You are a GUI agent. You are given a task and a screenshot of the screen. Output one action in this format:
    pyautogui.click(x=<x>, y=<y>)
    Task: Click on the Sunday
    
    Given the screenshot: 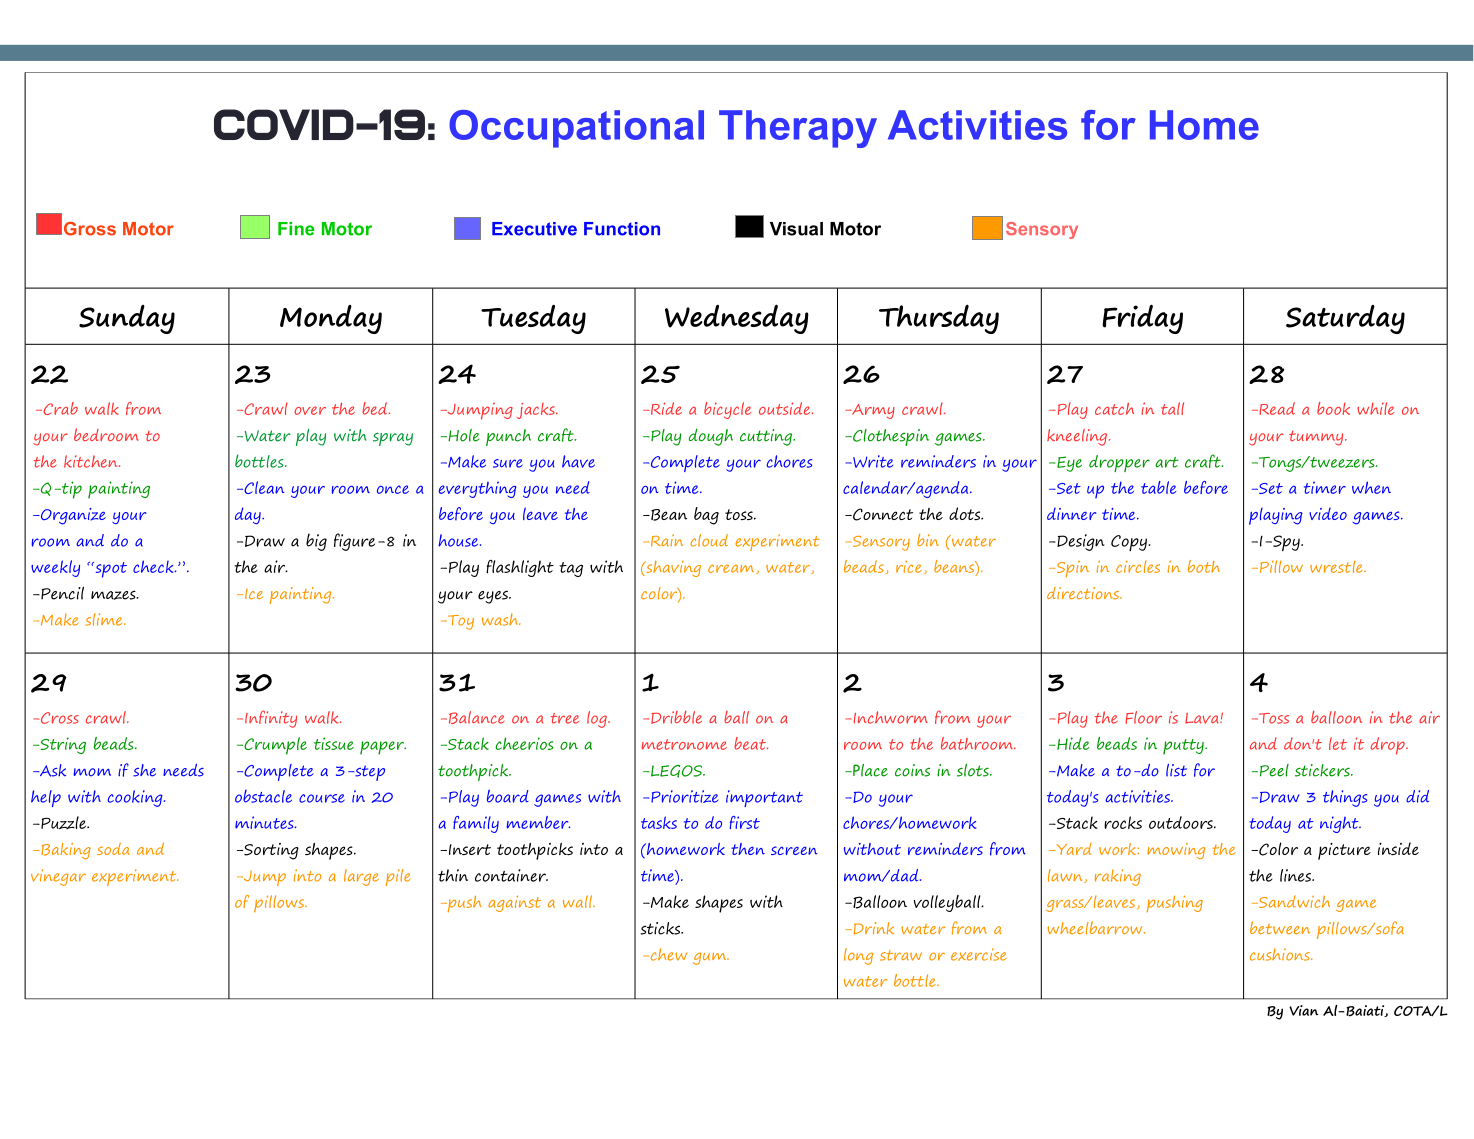 What is the action you would take?
    pyautogui.click(x=127, y=319)
